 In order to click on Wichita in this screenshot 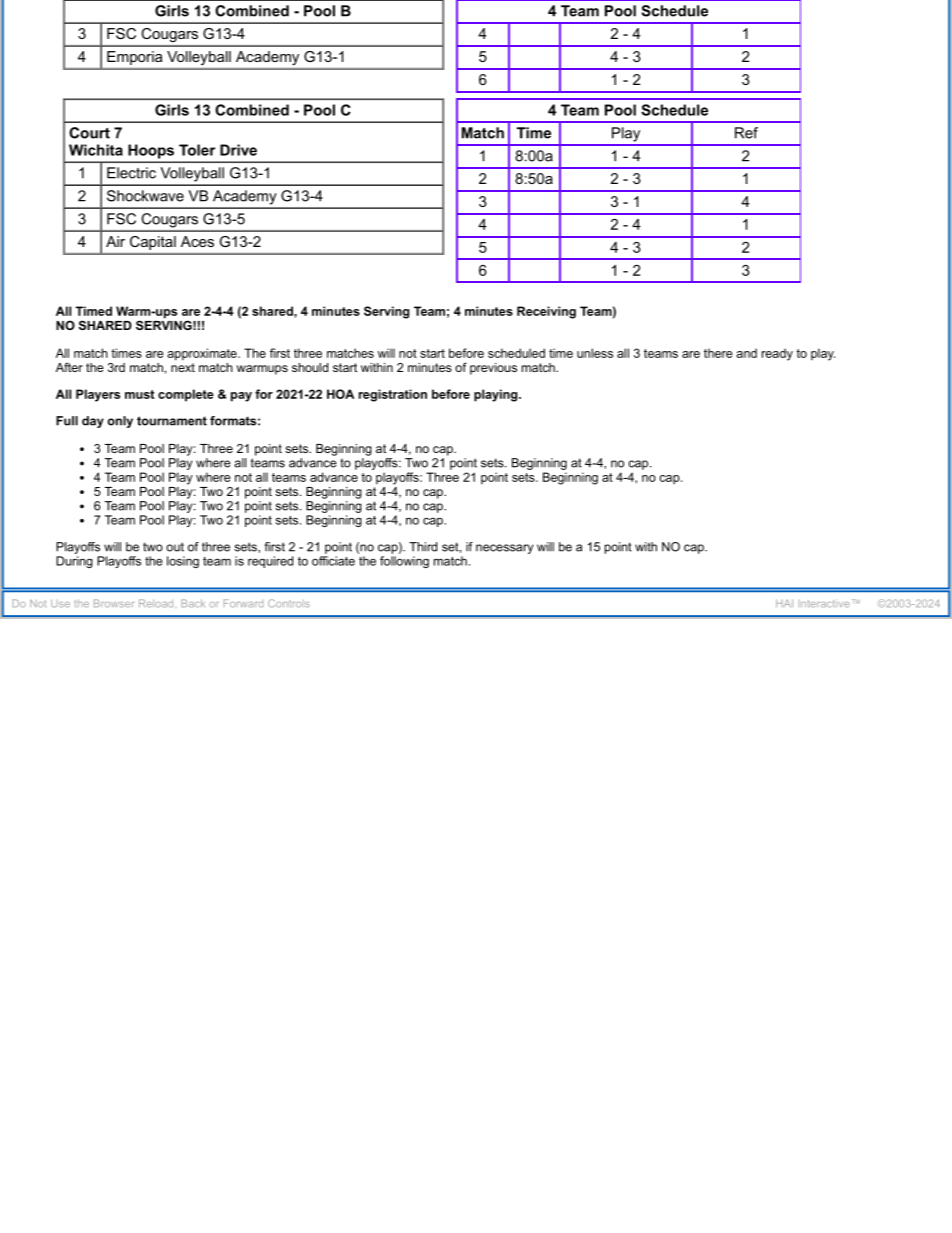, I will do `click(96, 150)`.
